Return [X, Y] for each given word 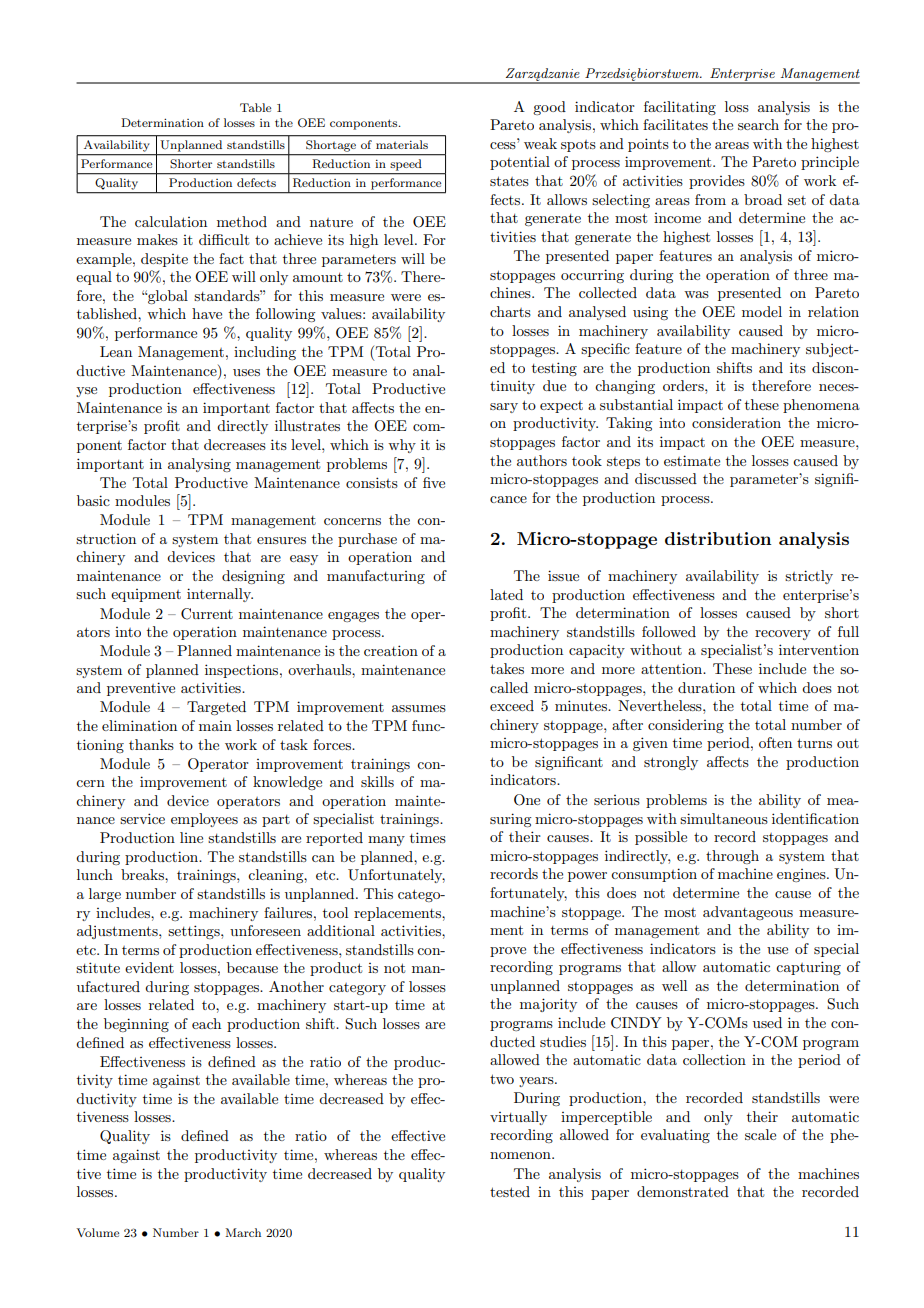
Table [255, 107]
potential [520, 163]
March [243, 1232]
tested [510, 1191]
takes [507, 668]
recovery [783, 635]
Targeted [216, 708]
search [758, 124]
